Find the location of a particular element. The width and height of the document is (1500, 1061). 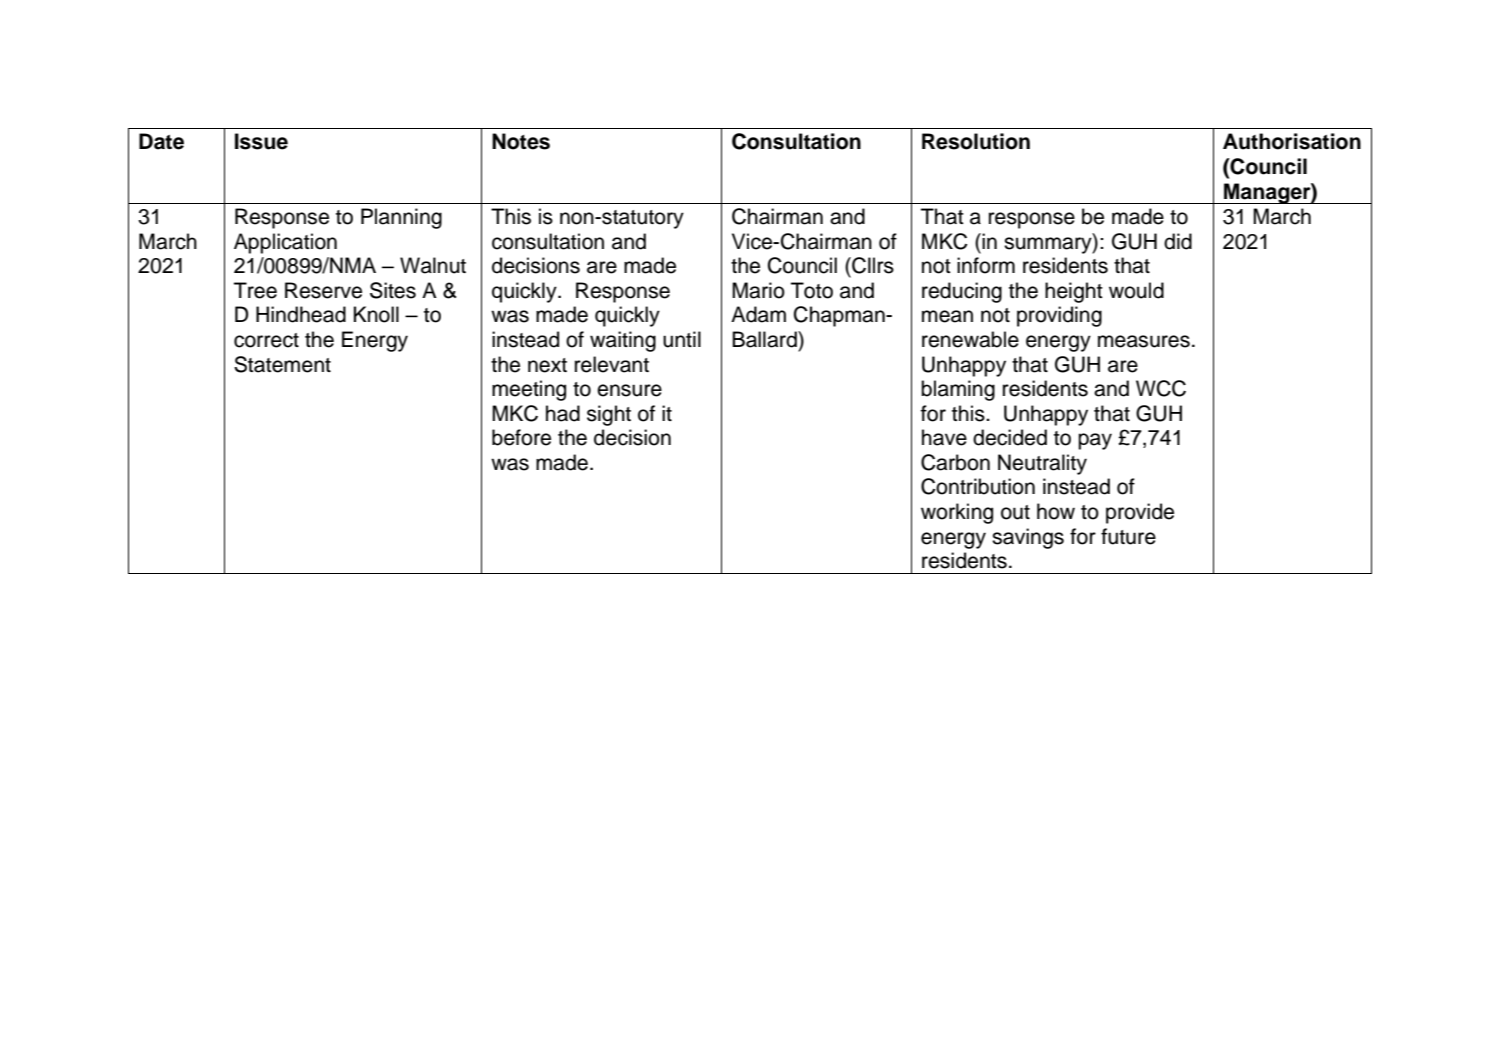

working is located at coordinates (957, 513).
